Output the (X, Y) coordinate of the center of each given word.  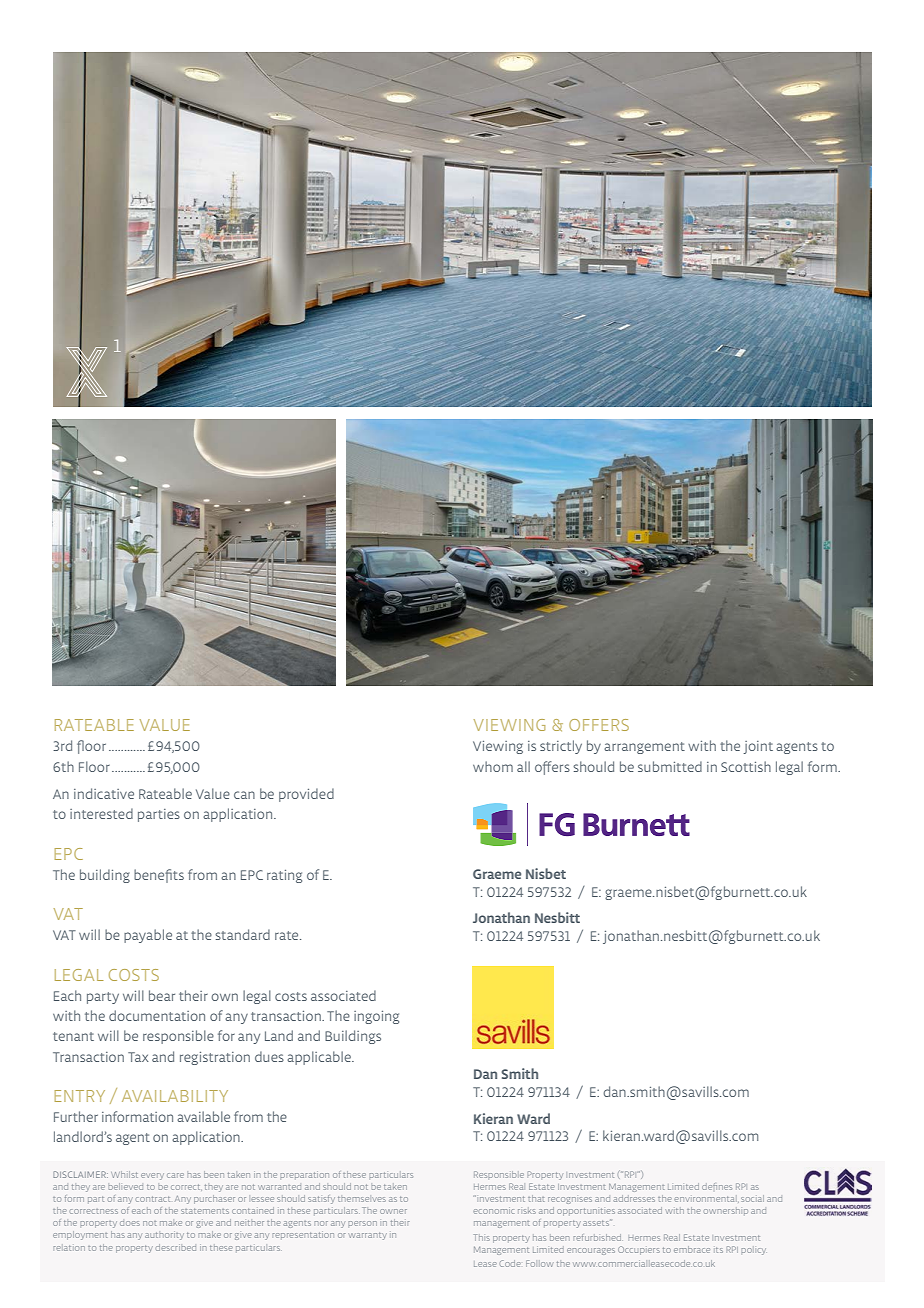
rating (284, 876)
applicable (320, 1058)
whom (493, 766)
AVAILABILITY (175, 1096)
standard (242, 934)
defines (717, 1186)
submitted (670, 766)
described (175, 1247)
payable (148, 936)
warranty (367, 1236)
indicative (104, 793)
